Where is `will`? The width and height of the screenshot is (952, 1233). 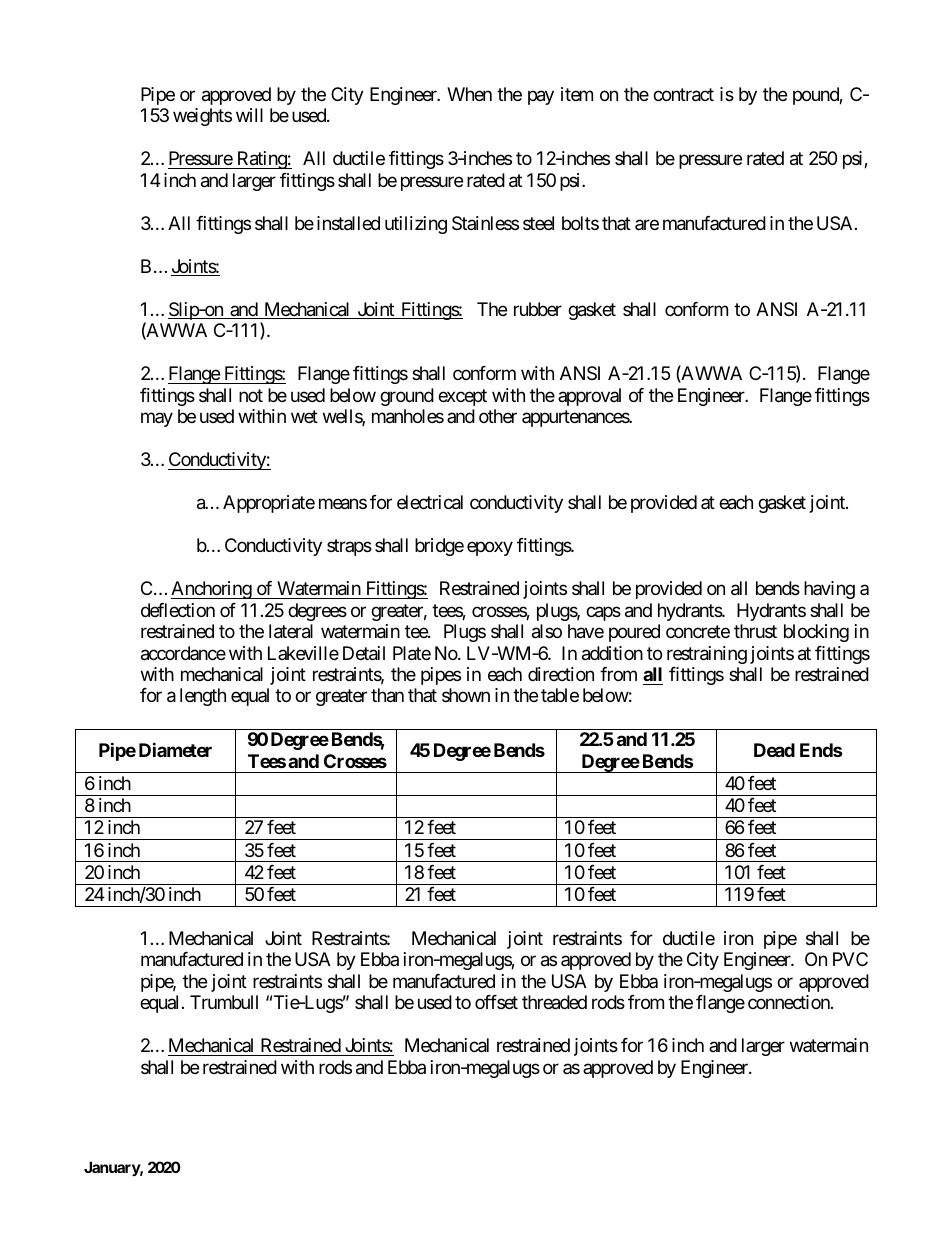
will is located at coordinates (249, 115).
